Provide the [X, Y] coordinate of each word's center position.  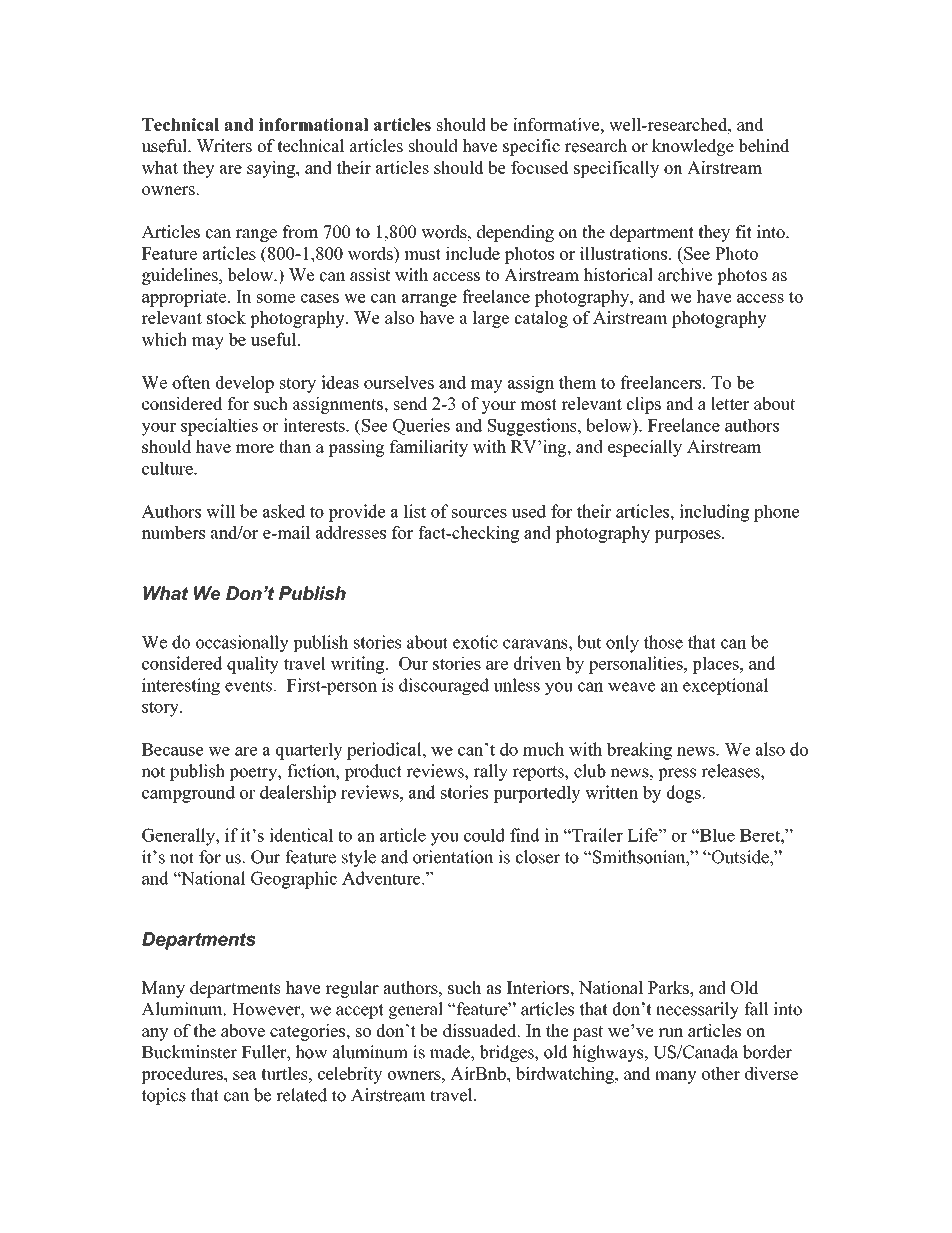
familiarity [429, 448]
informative [557, 124]
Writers [224, 146]
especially [645, 448]
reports [539, 773]
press [677, 774]
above [243, 1030]
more [255, 448]
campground [188, 794]
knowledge [693, 147]
